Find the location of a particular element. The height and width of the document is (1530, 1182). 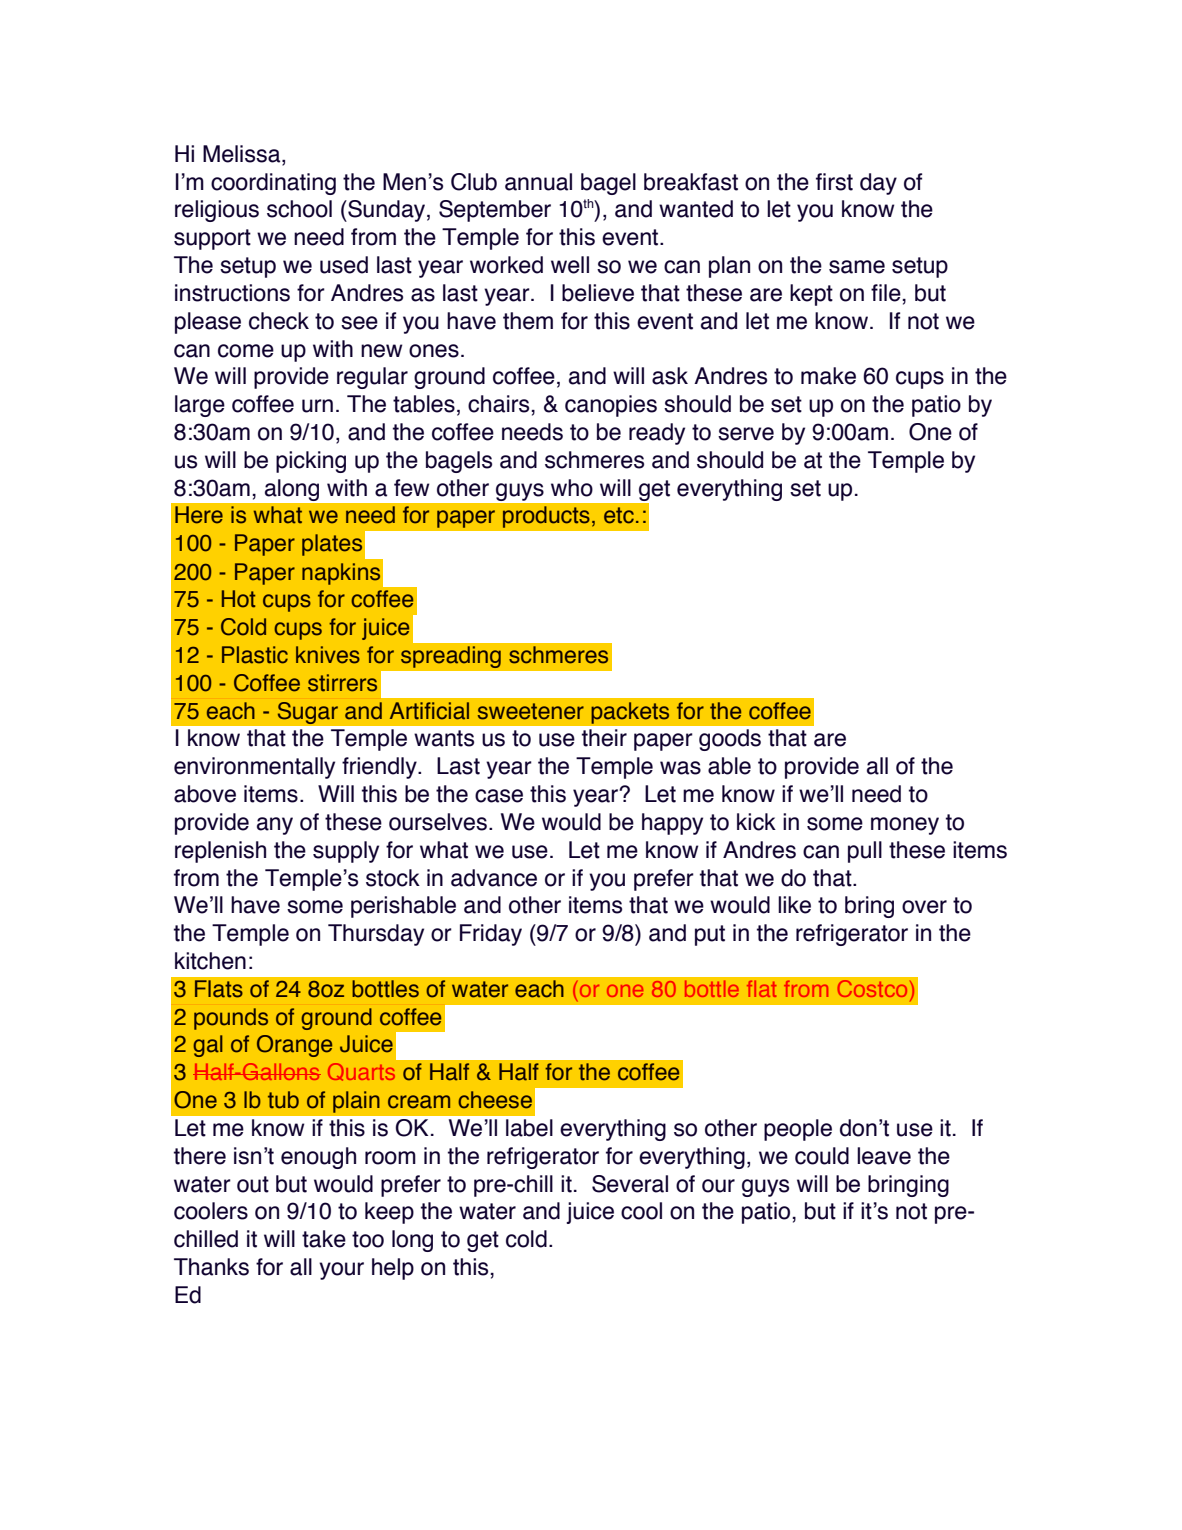

could is located at coordinates (822, 1156).
